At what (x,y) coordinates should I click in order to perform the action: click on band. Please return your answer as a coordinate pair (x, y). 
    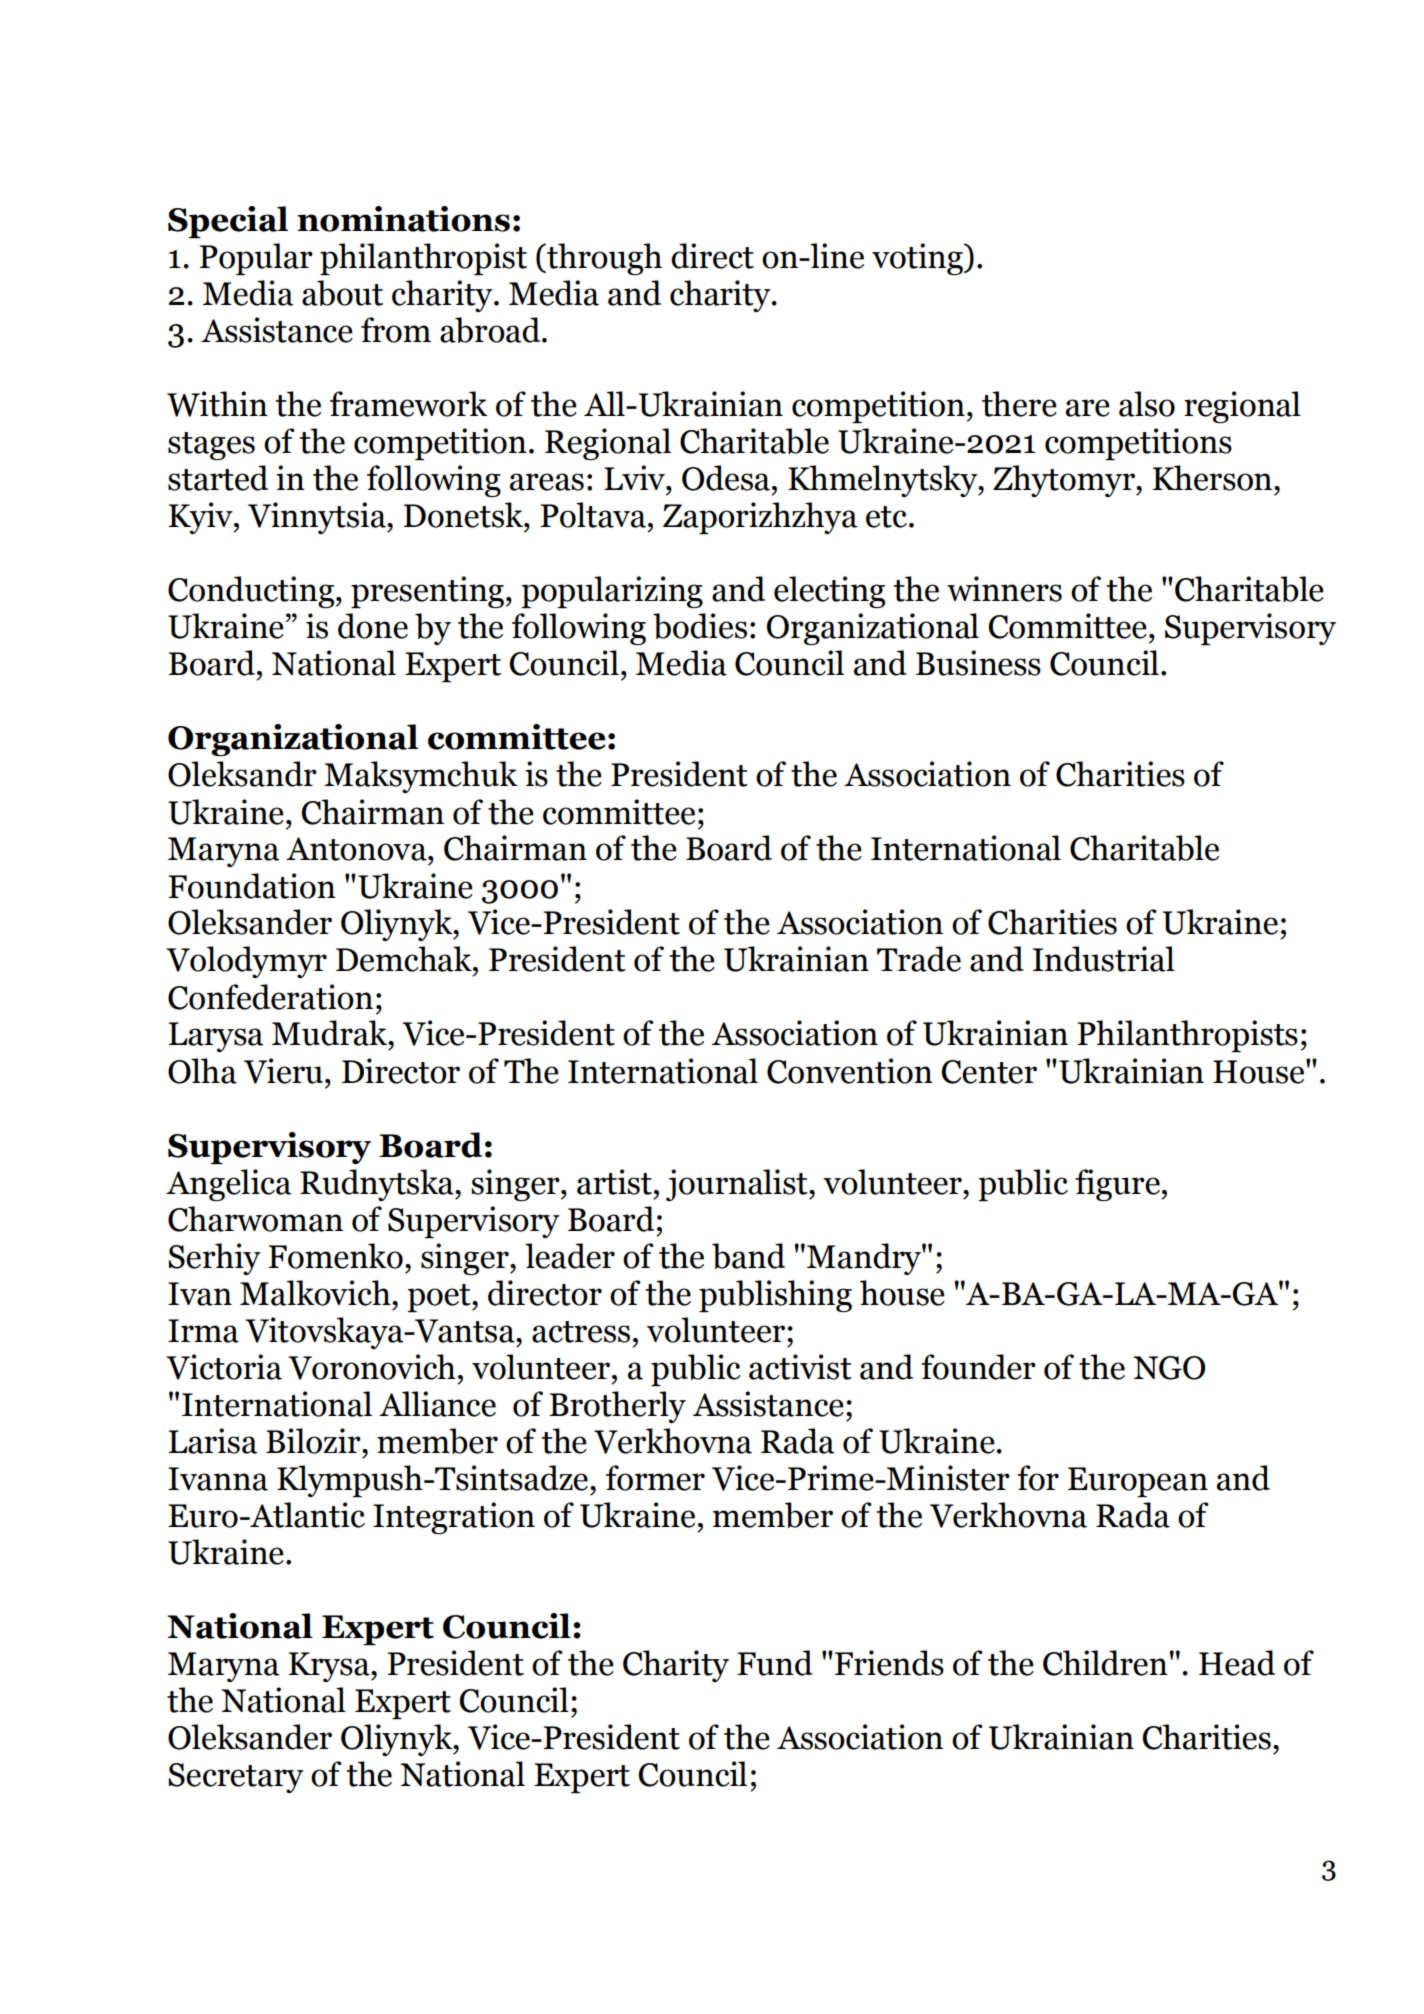
    Looking at the image, I should click on (748, 1256).
